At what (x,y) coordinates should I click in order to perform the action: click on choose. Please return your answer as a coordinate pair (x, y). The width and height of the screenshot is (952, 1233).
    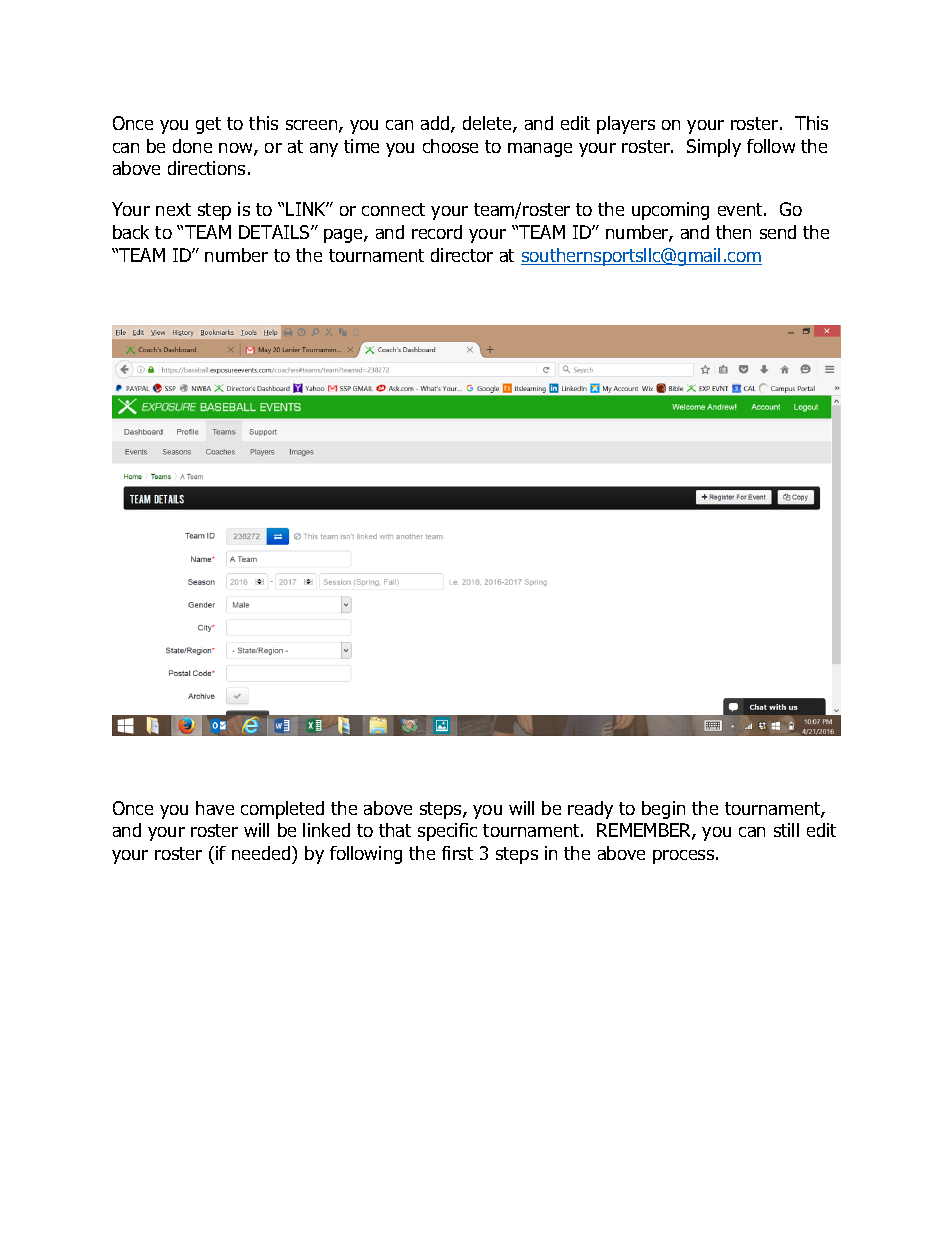
    Looking at the image, I should click on (450, 146).
